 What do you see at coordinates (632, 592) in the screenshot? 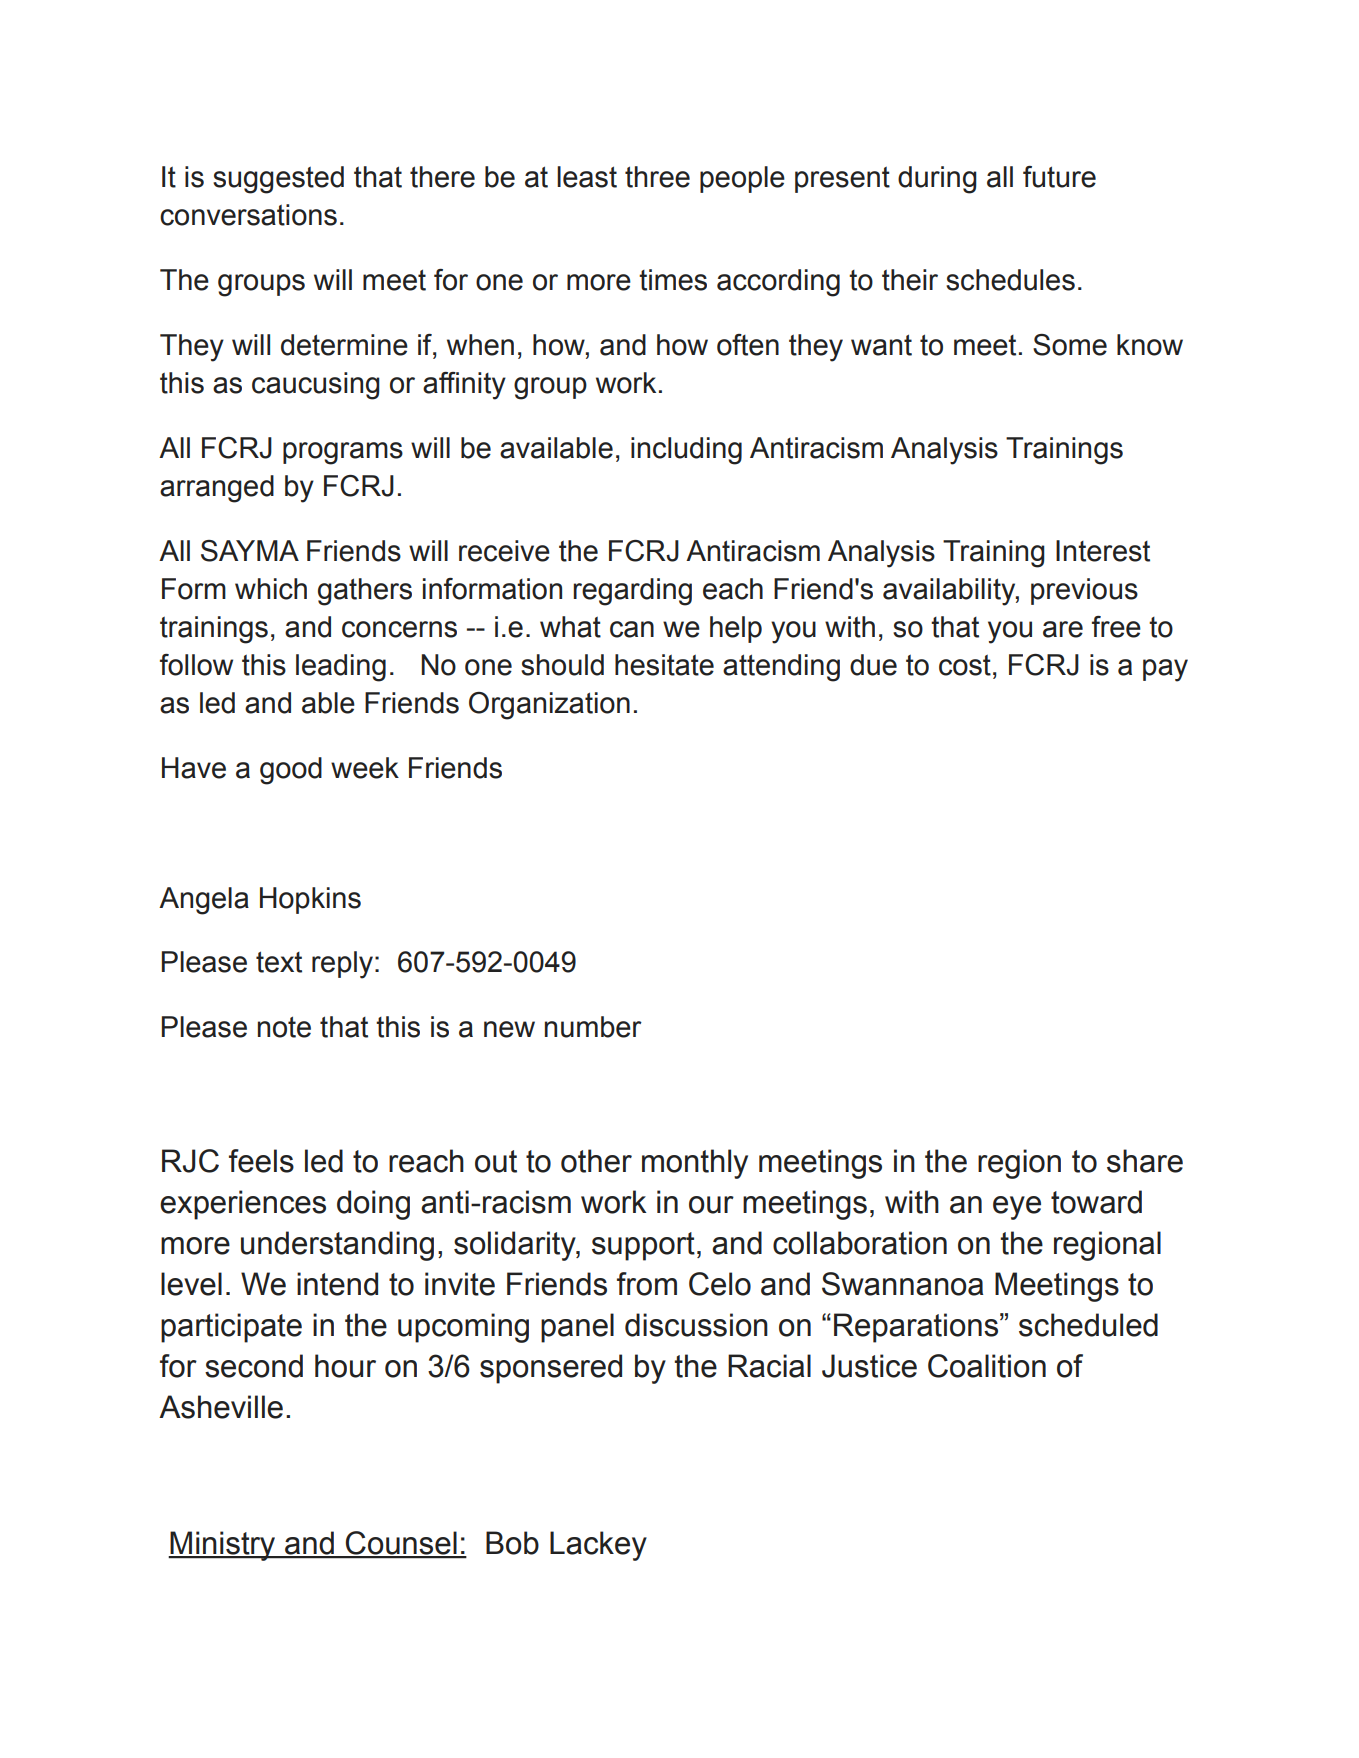
I see `regarding` at bounding box center [632, 592].
